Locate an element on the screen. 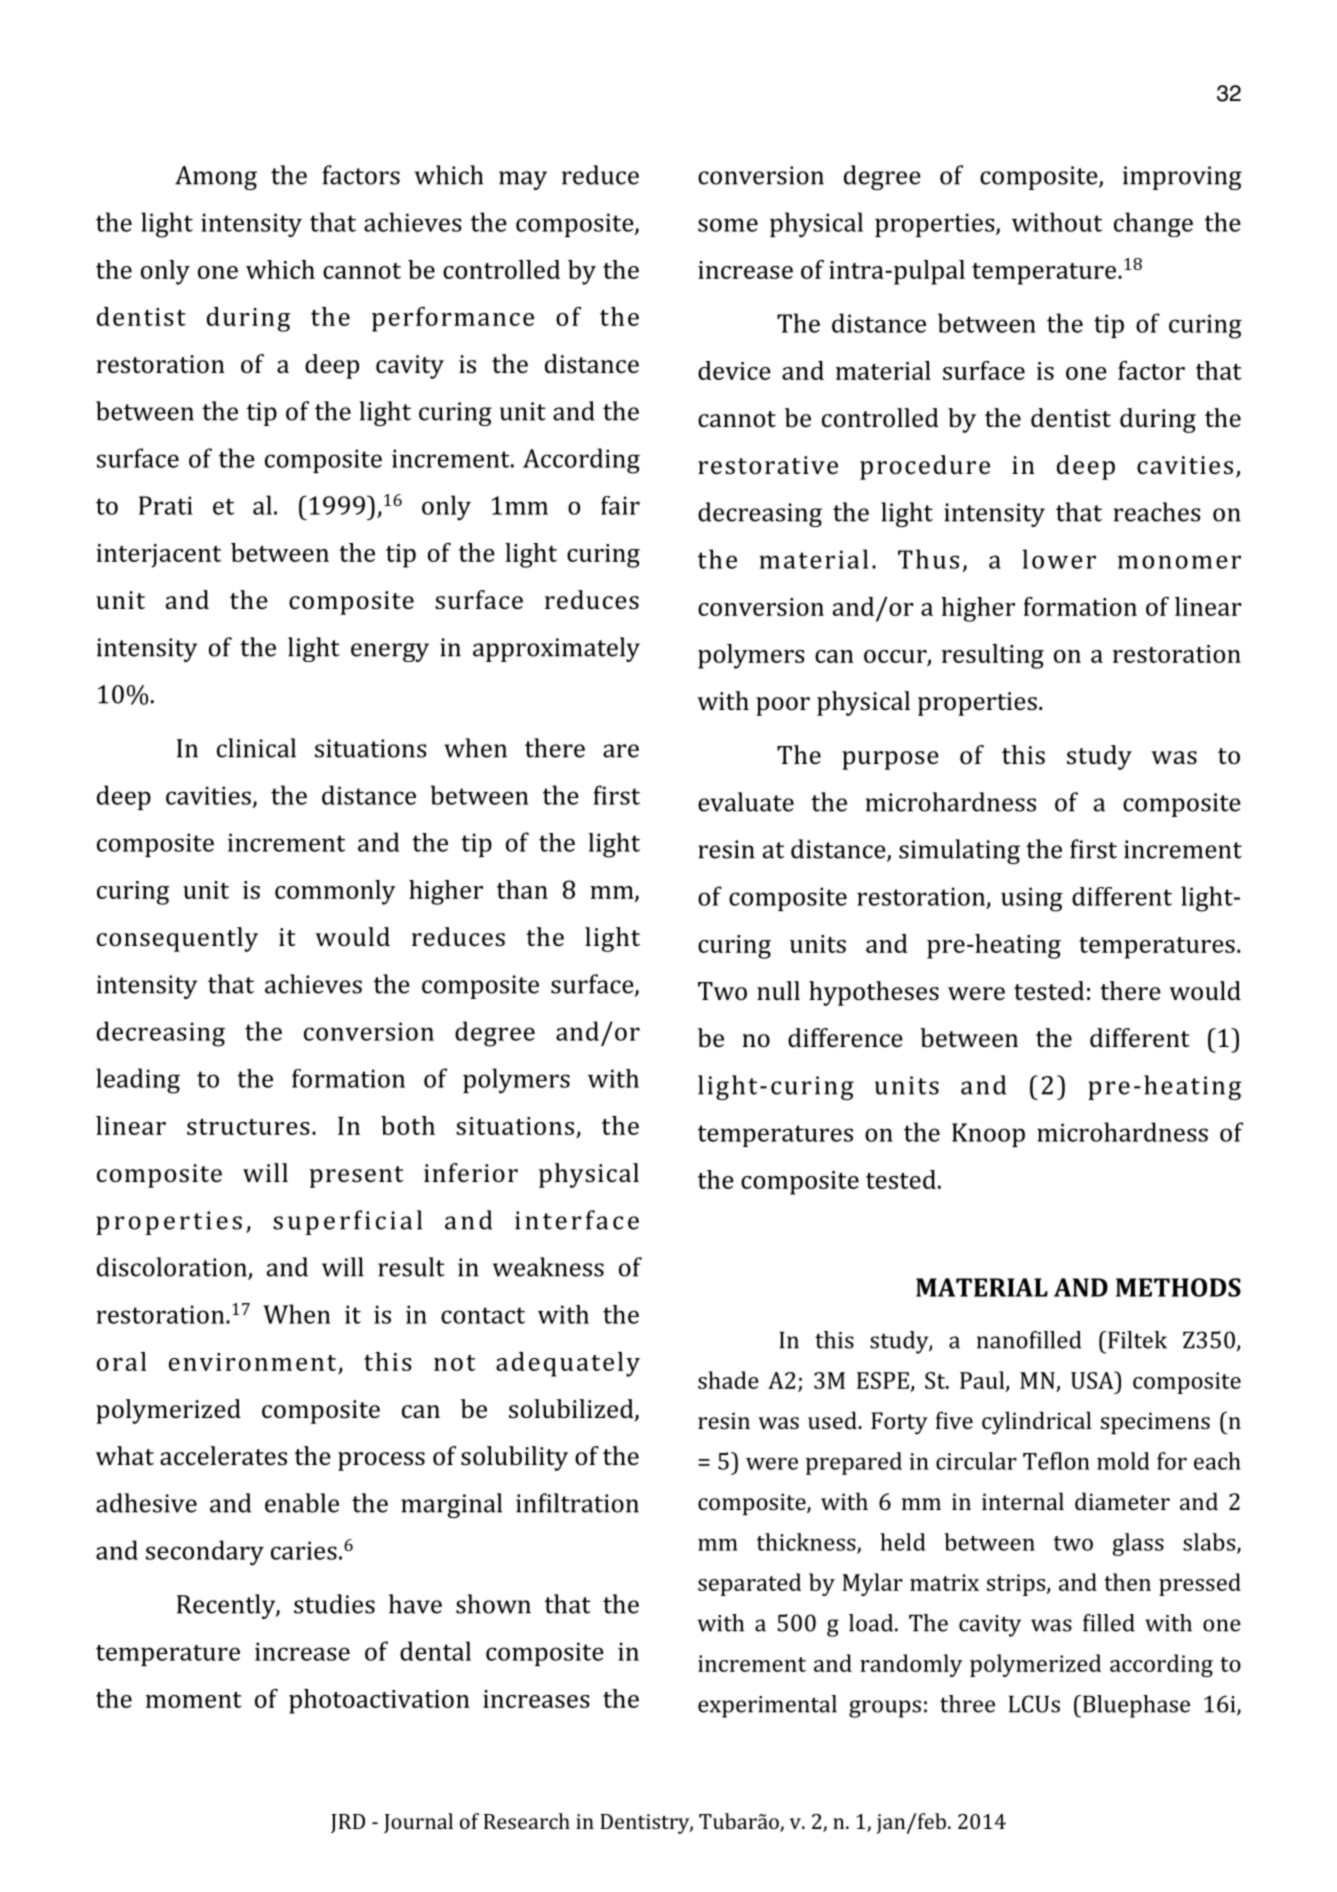  experimental is located at coordinates (767, 1706).
